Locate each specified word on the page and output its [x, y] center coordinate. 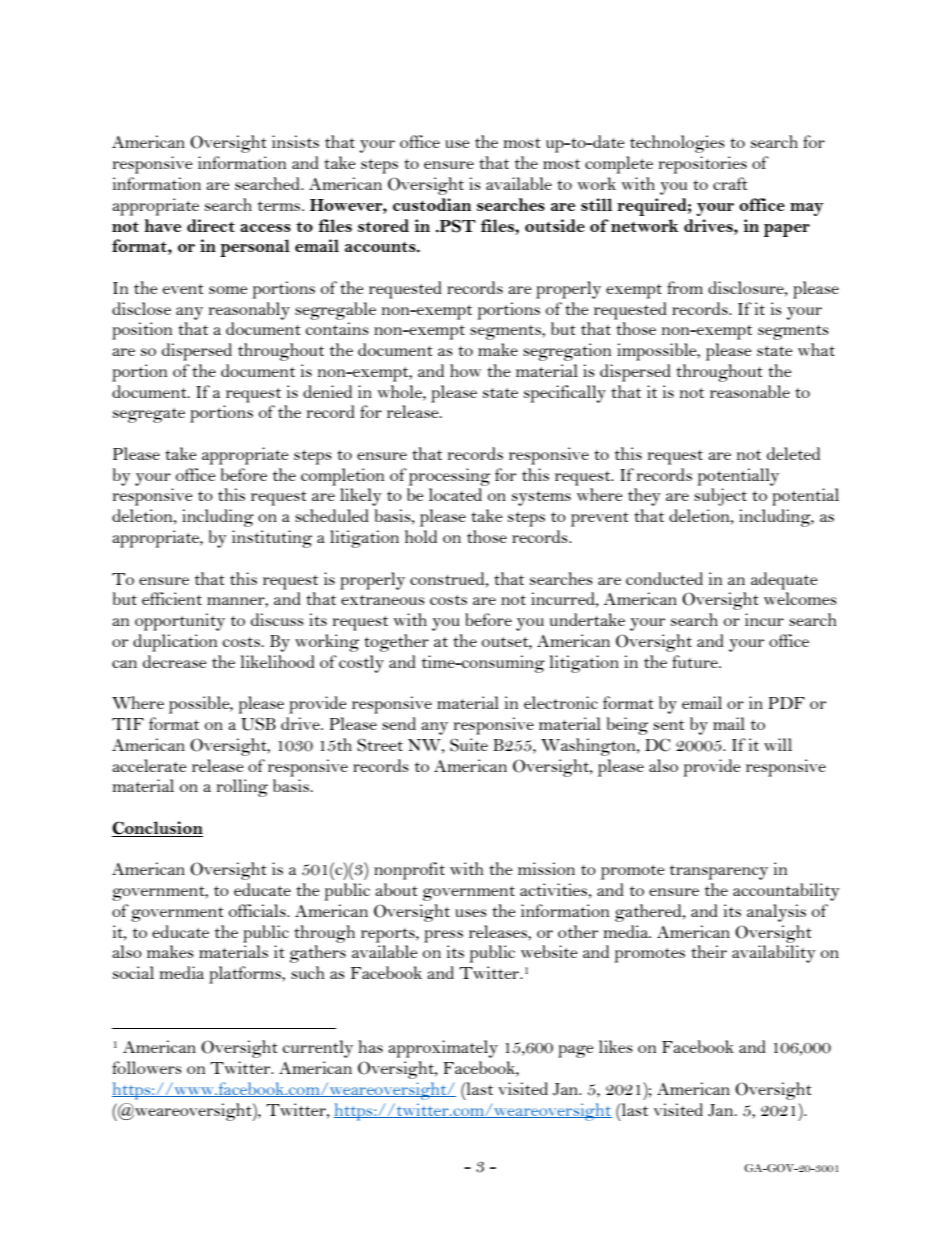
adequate [784, 581]
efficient [172, 598]
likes [616, 1046]
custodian [432, 204]
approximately [443, 1049]
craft [730, 183]
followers [147, 1067]
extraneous [383, 600]
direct [211, 225]
